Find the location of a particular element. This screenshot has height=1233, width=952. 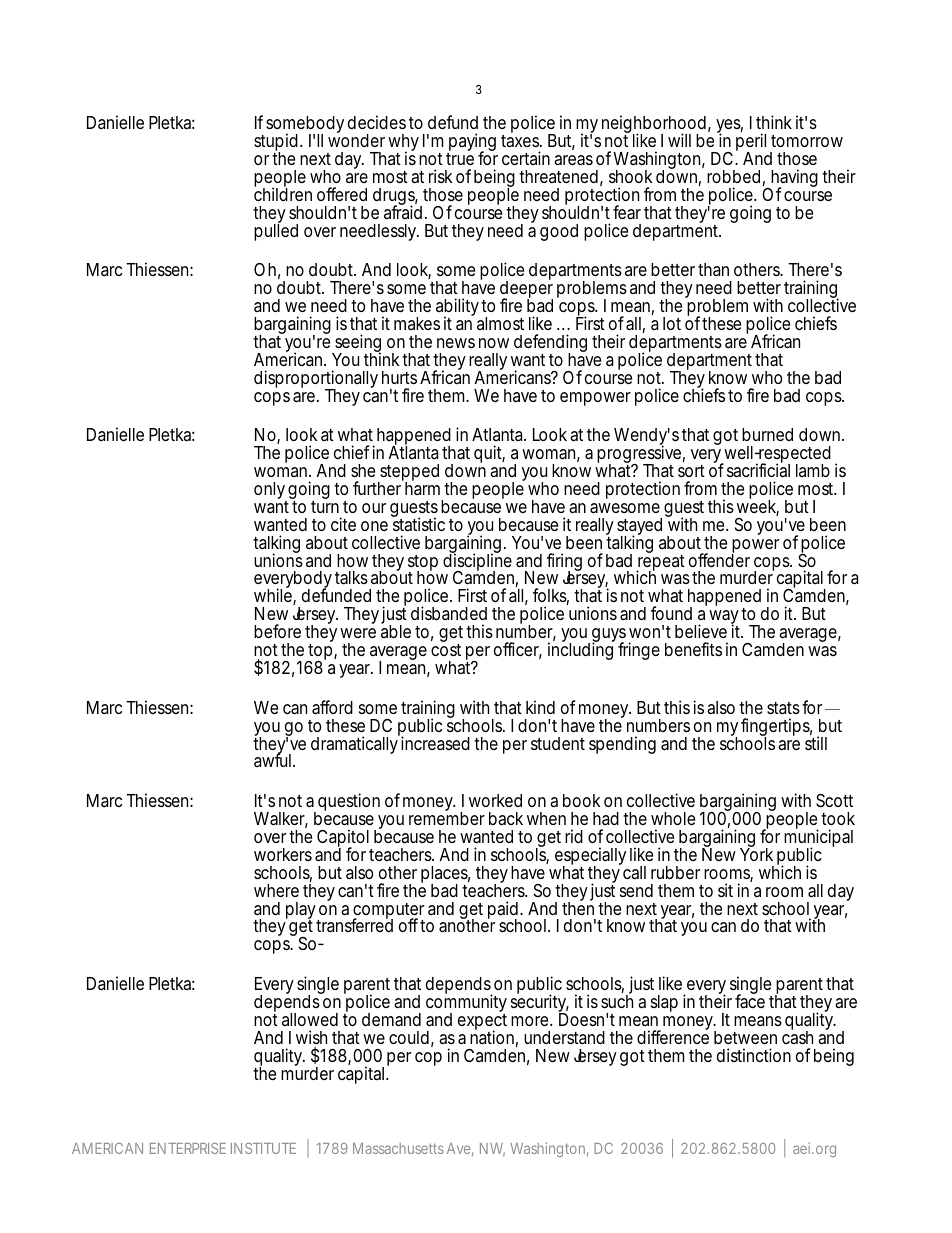

peril is located at coordinates (751, 143).
